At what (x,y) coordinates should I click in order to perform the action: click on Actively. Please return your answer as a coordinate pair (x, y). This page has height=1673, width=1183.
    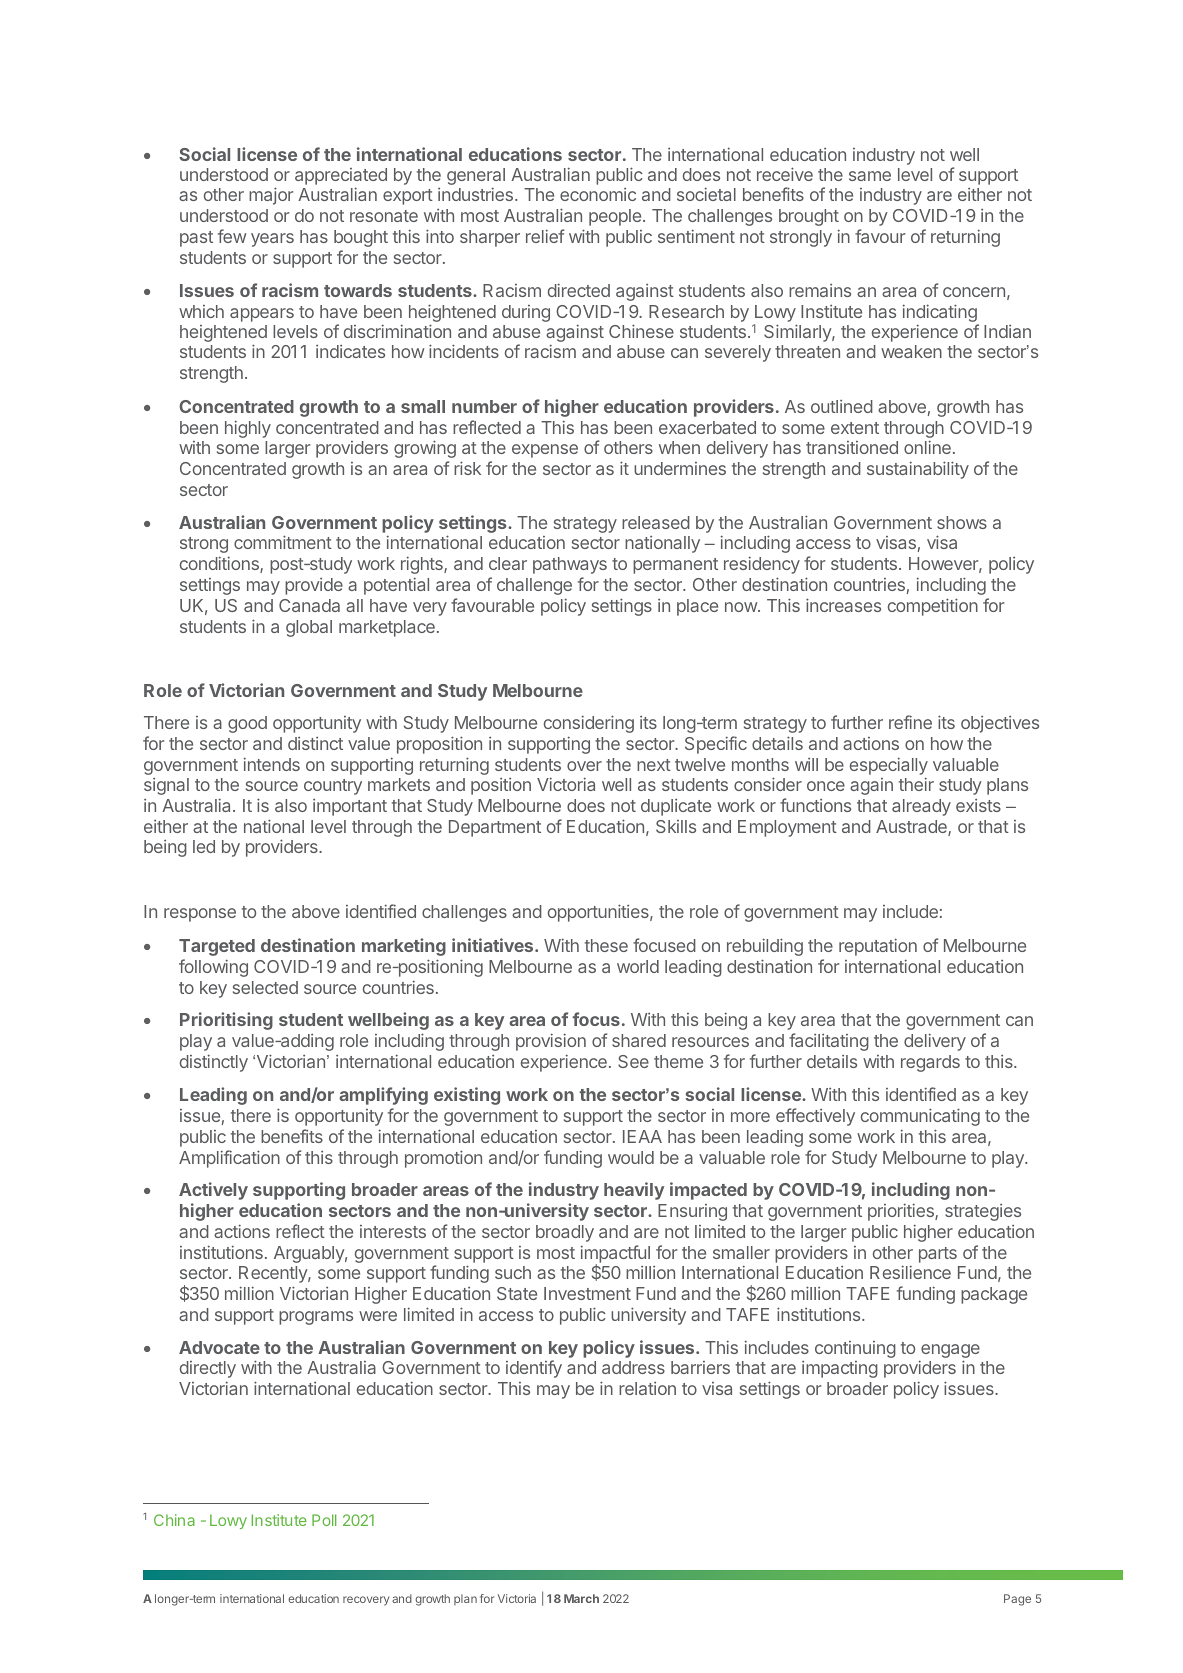
    Looking at the image, I should click on (213, 1191).
